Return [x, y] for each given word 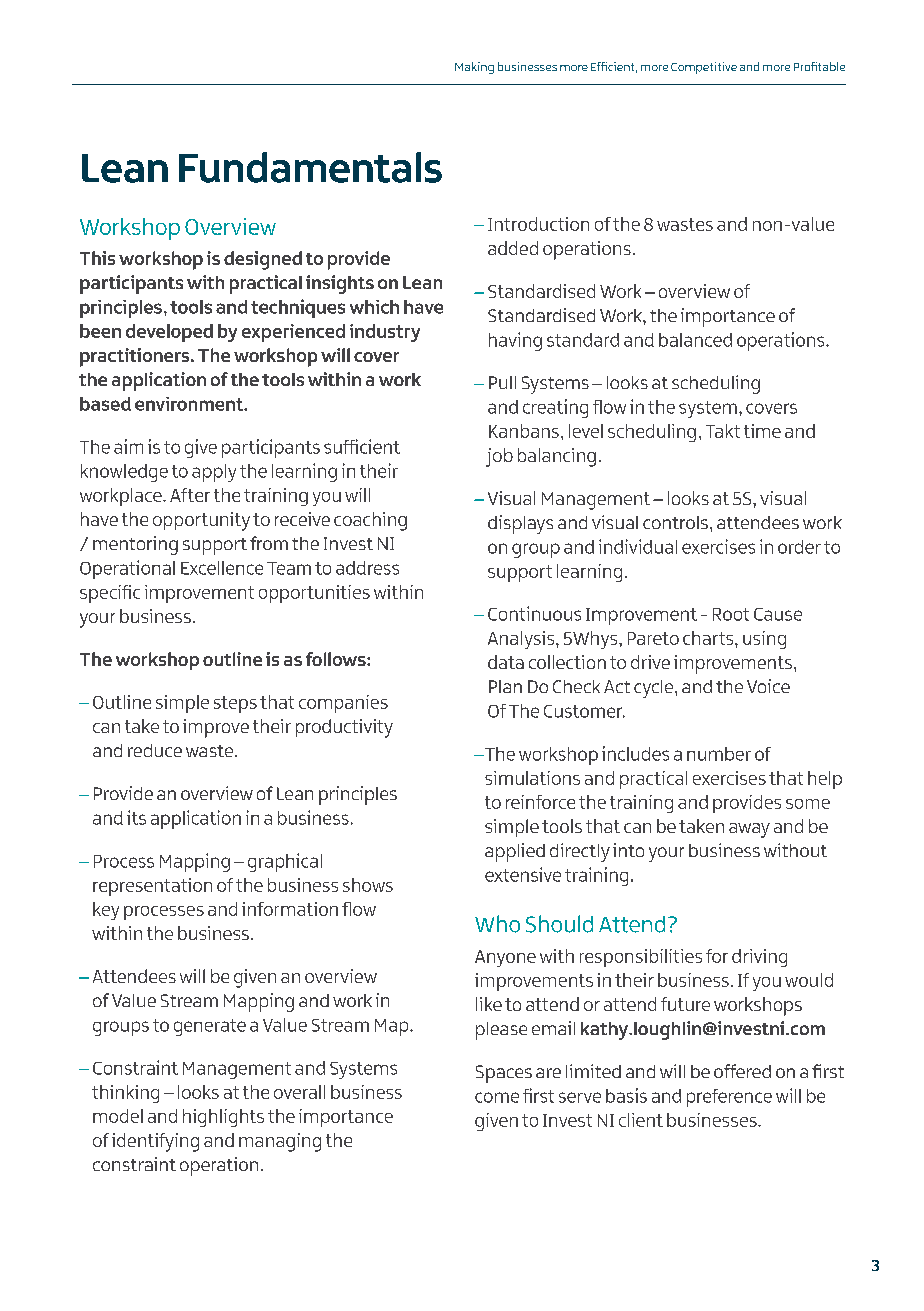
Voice [768, 686]
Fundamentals [310, 167]
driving [759, 958]
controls [675, 522]
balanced [695, 340]
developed [169, 333]
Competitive [704, 68]
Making [474, 68]
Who [497, 924]
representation [152, 887]
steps [235, 704]
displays [520, 524]
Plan [505, 686]
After [190, 495]
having [515, 341]
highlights [223, 1118]
